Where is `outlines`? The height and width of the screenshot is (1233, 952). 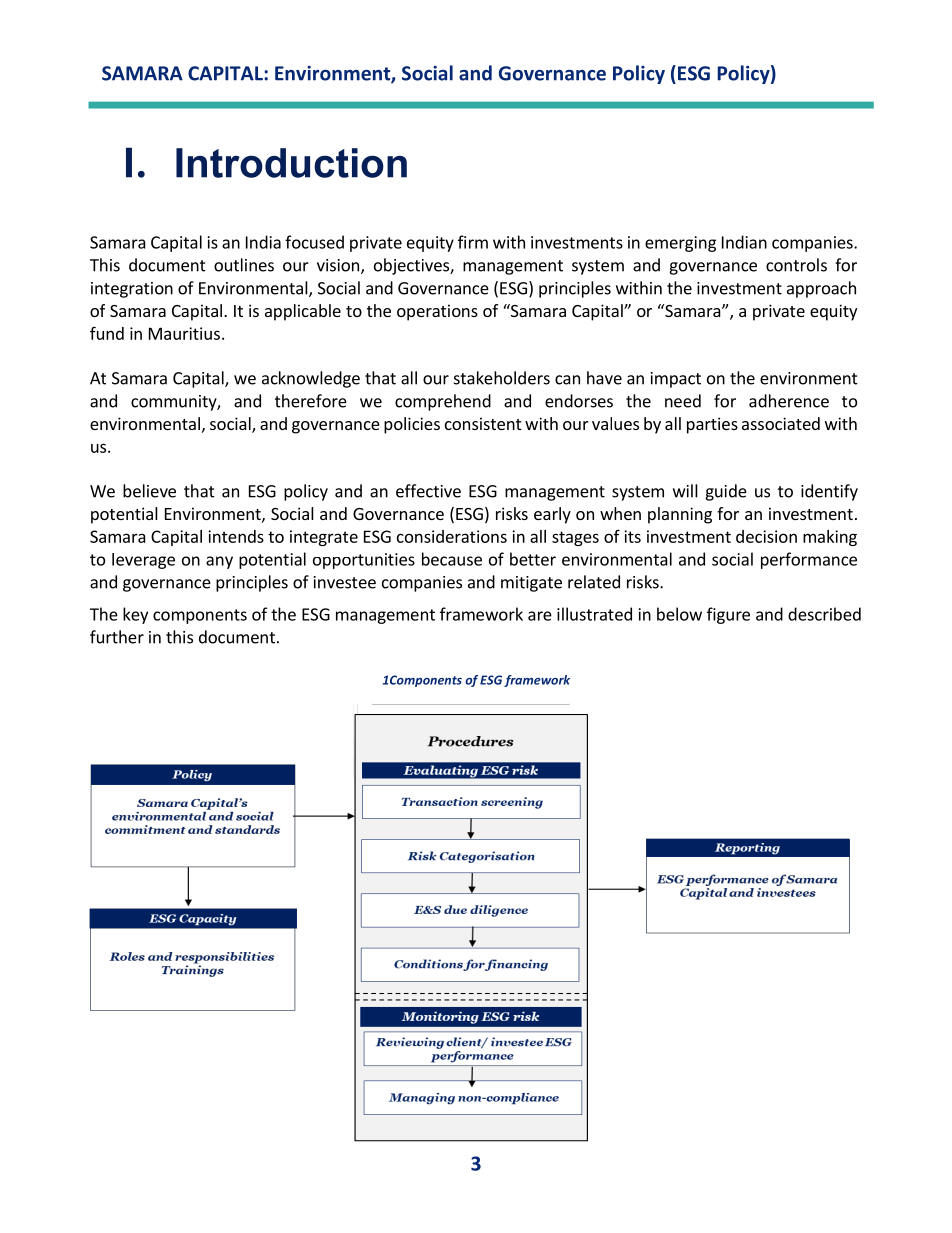 outlines is located at coordinates (244, 265).
